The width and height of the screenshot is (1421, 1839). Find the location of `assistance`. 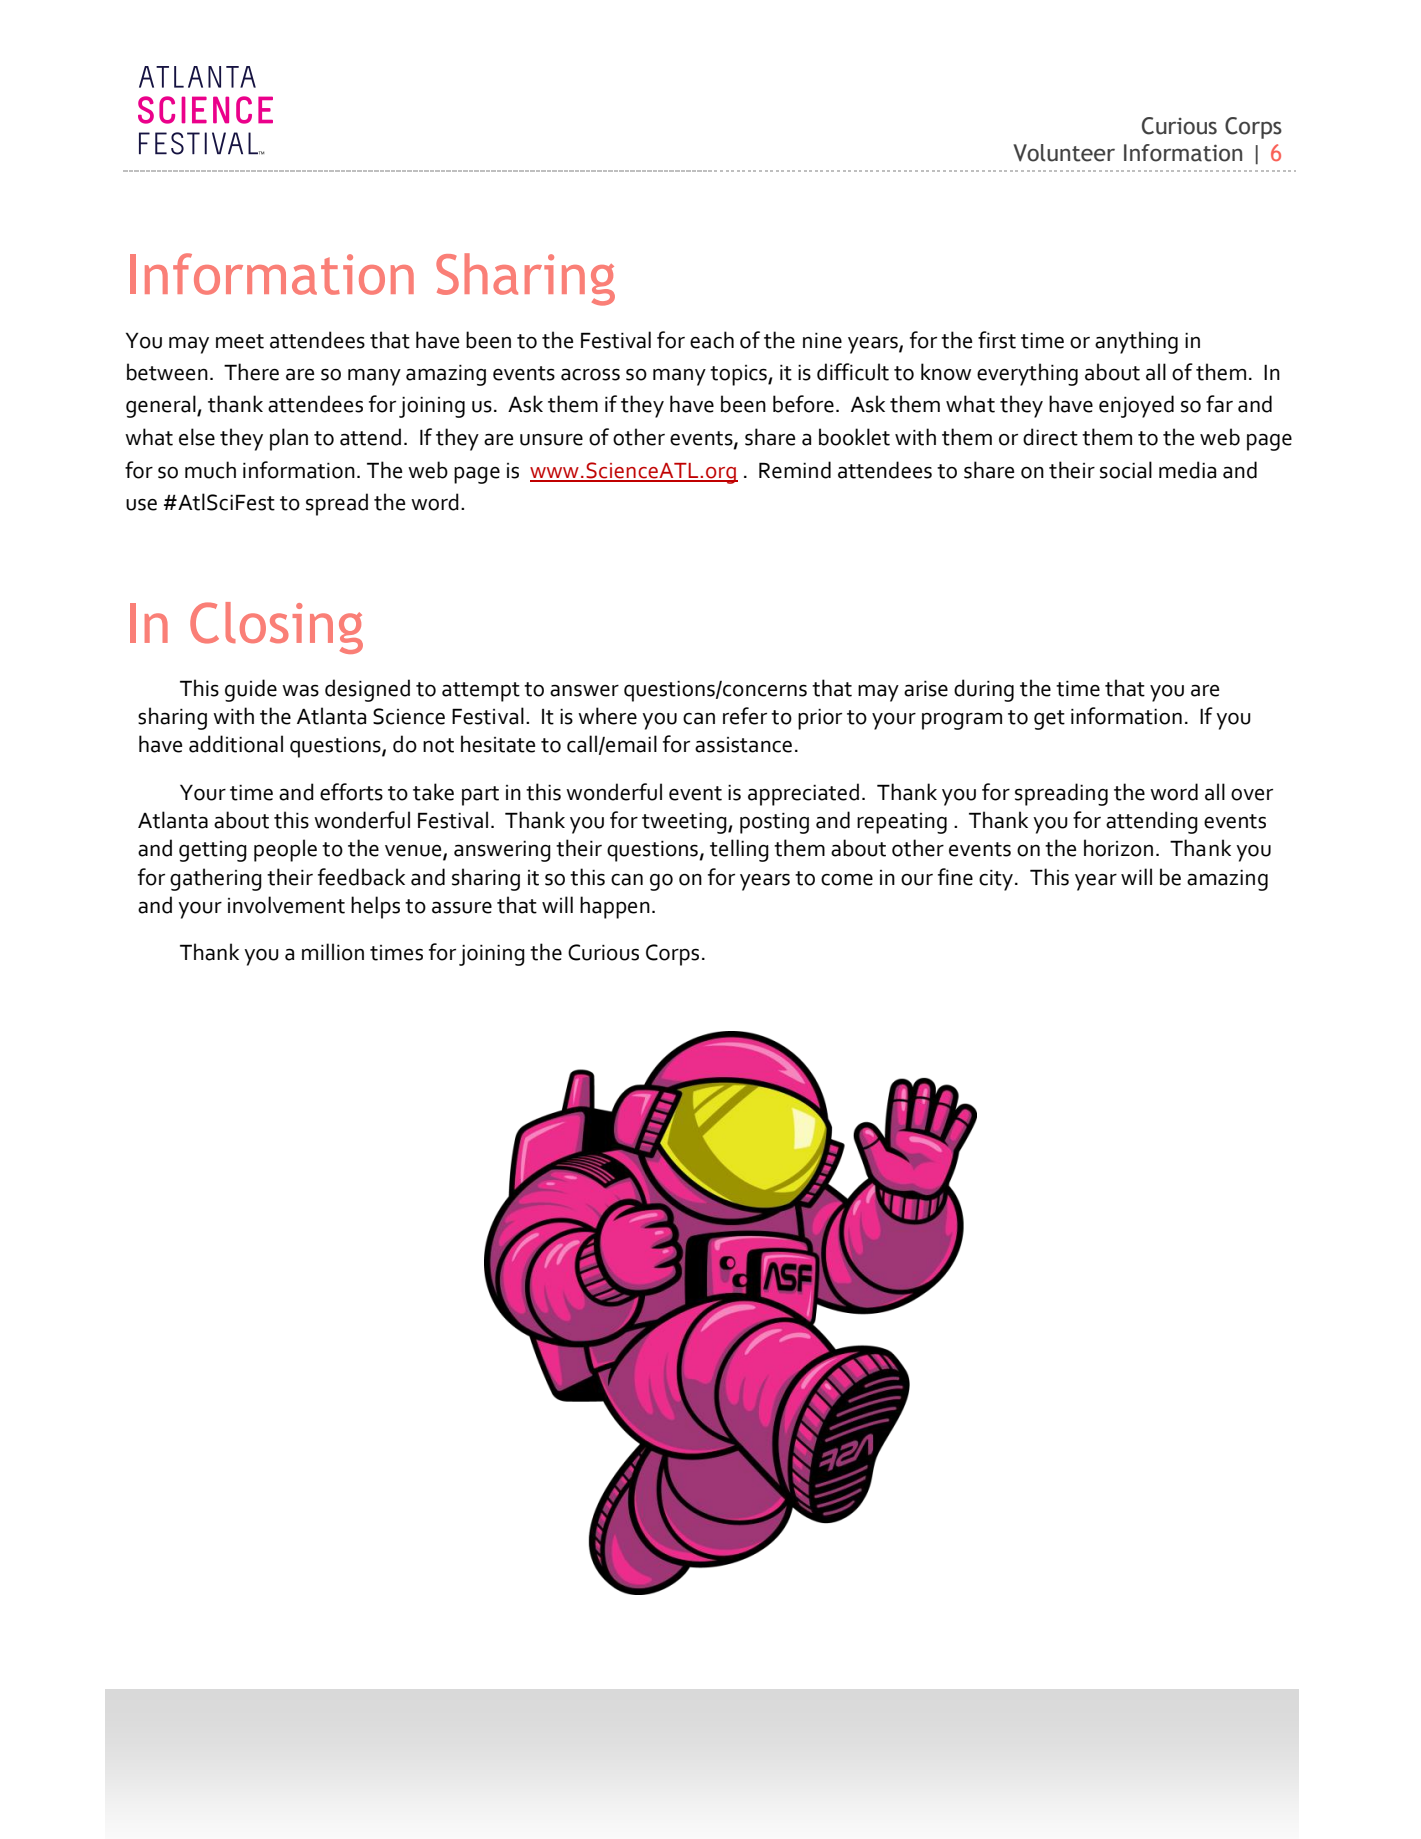

assistance is located at coordinates (743, 745).
